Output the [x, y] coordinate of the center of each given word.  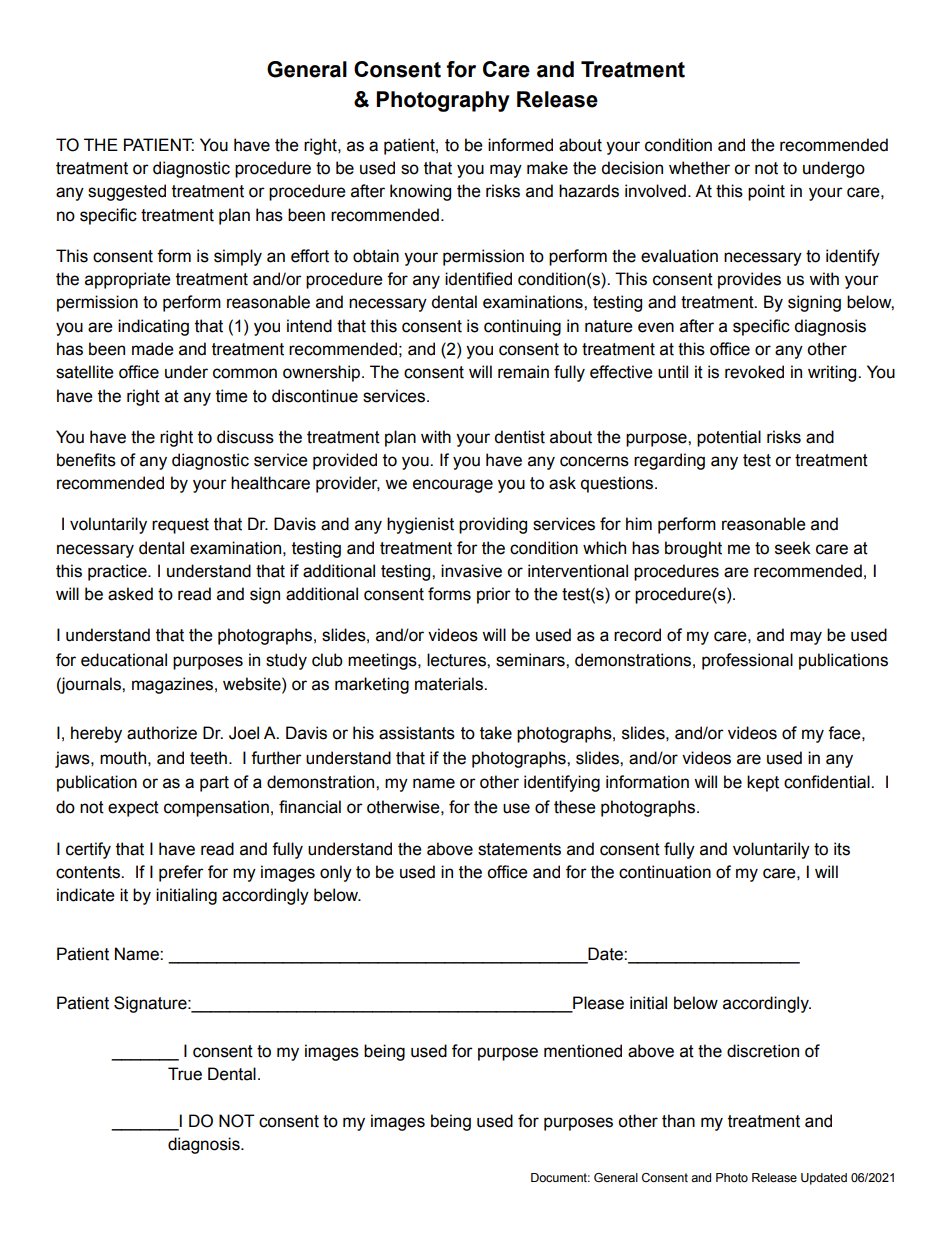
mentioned [583, 1051]
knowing [420, 192]
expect [133, 809]
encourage [453, 486]
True [185, 1074]
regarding [669, 461]
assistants [417, 733]
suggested [127, 192]
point [766, 192]
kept [763, 783]
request [180, 526]
